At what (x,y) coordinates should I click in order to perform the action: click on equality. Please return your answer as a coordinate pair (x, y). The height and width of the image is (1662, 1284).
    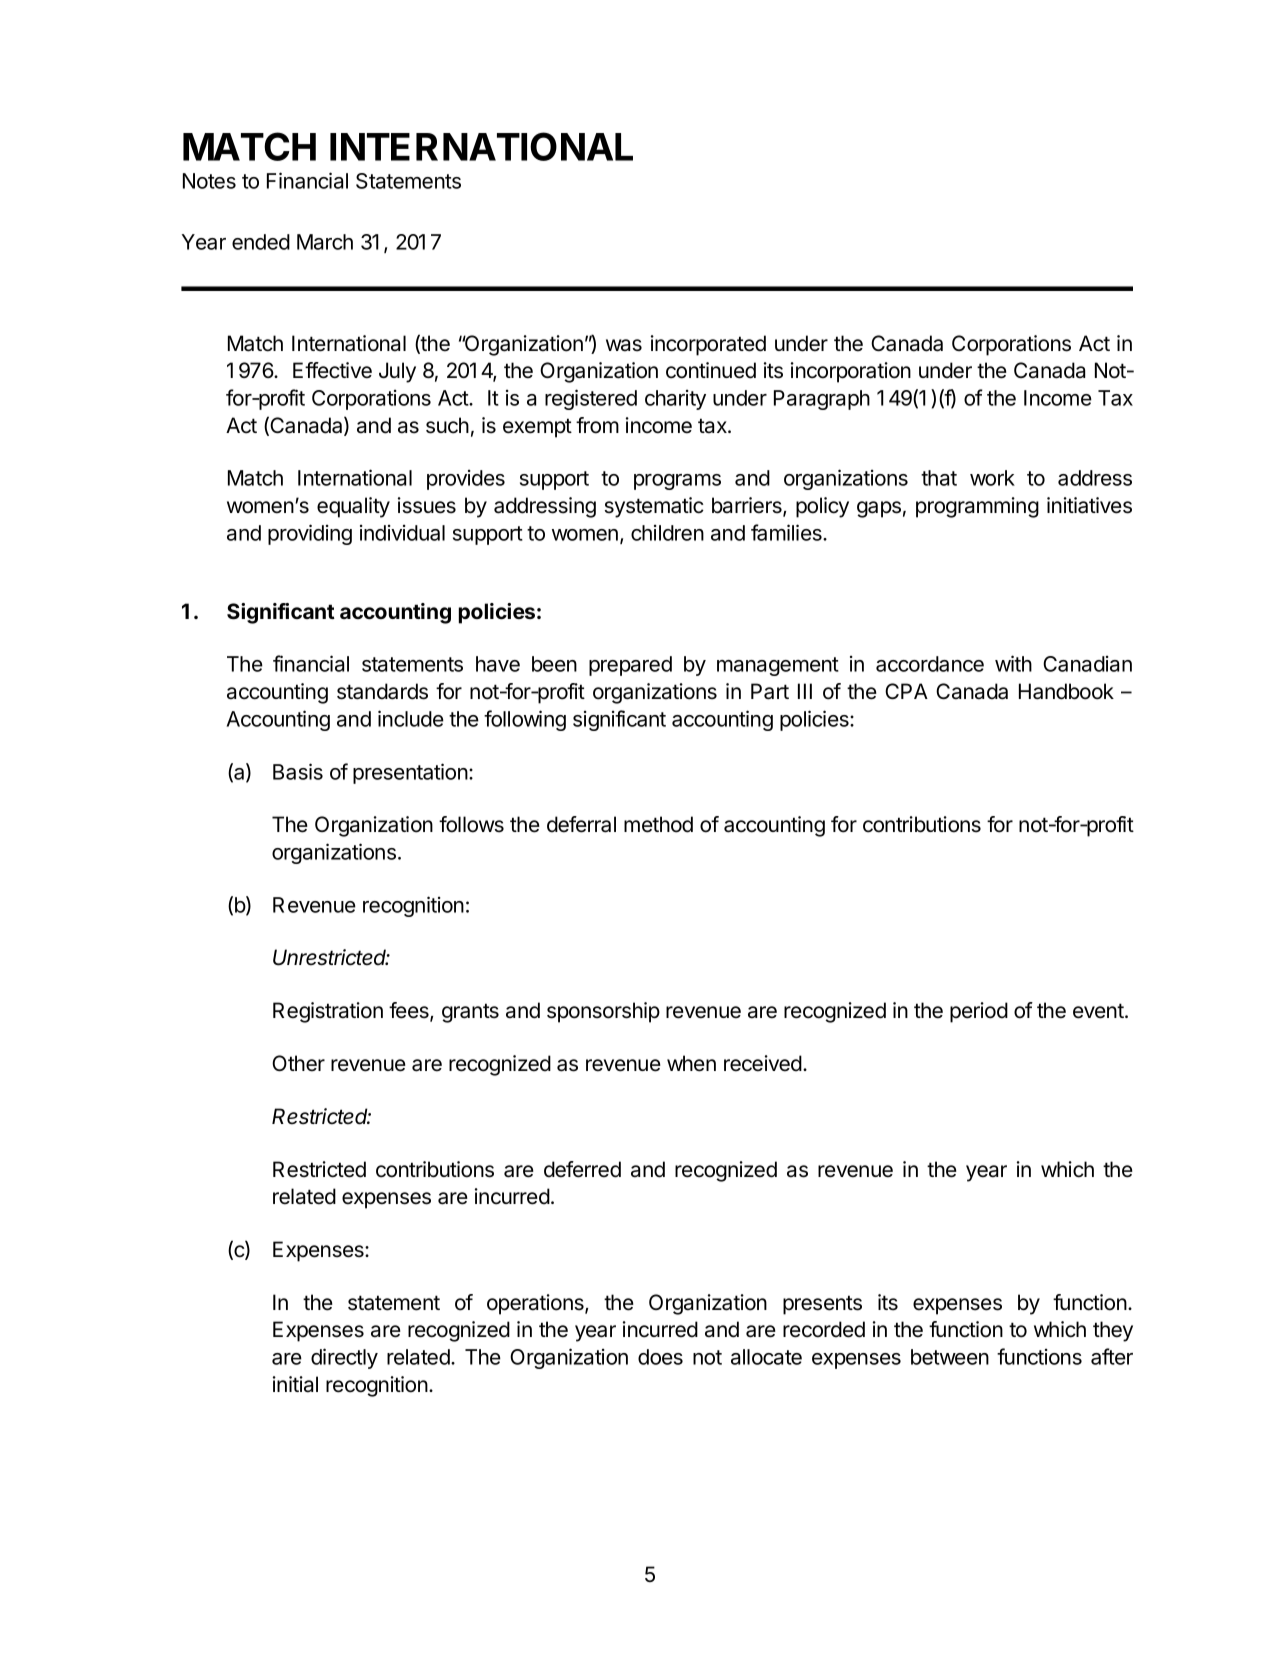
    Looking at the image, I should click on (353, 507).
